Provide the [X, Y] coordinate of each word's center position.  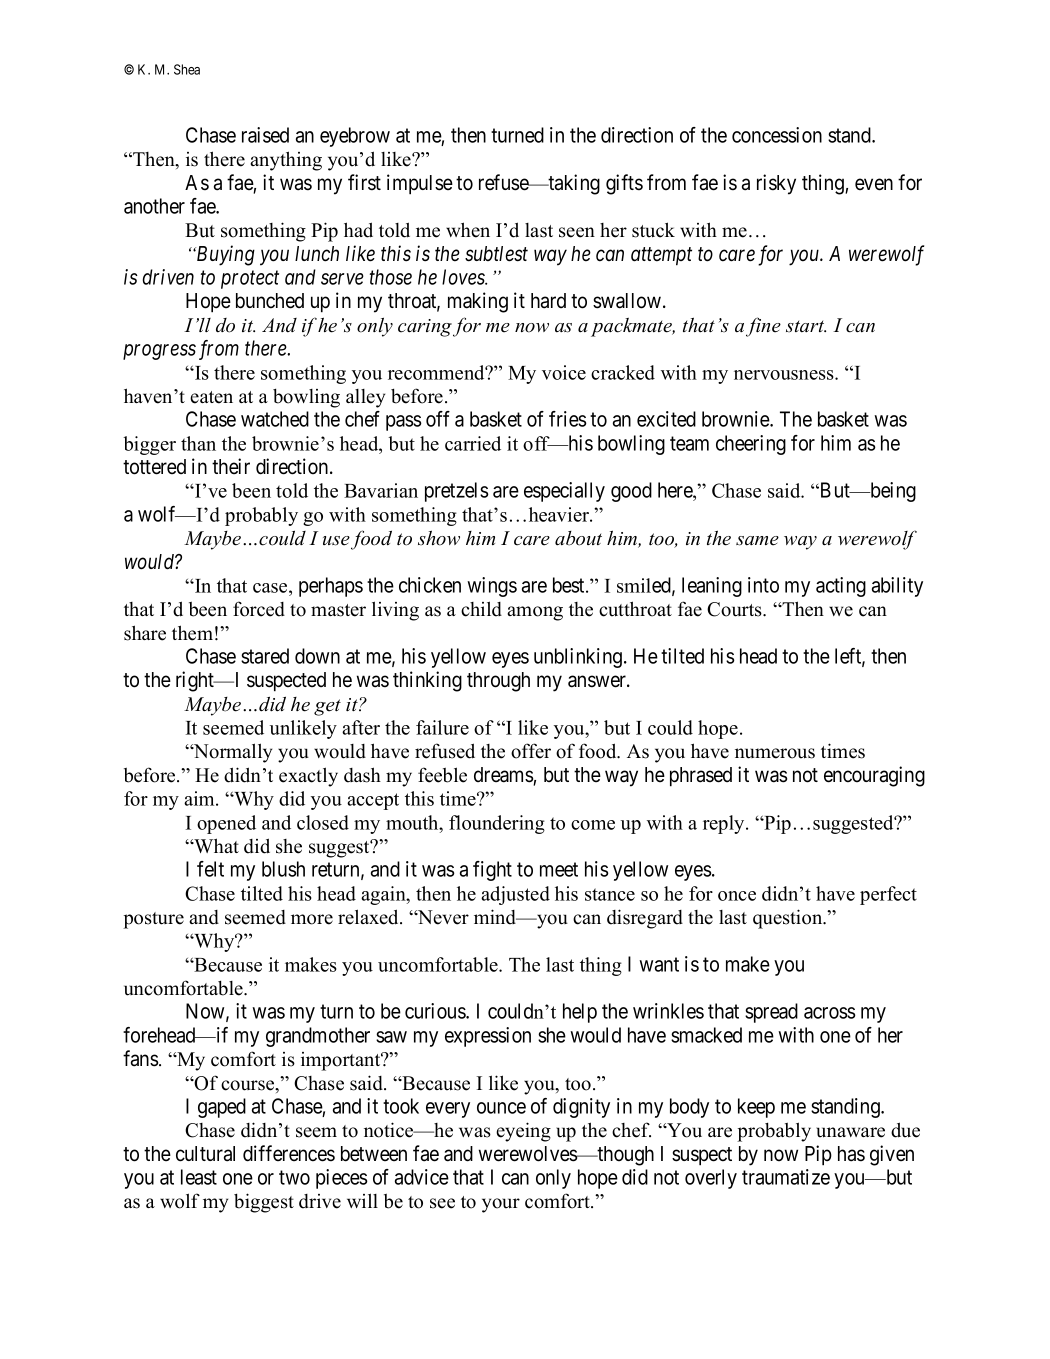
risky [776, 184]
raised [265, 135]
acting [841, 587]
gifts [624, 184]
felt [210, 869]
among [535, 613]
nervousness [785, 375]
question [789, 919]
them [192, 633]
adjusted [515, 895]
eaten [211, 397]
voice [564, 372]
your [501, 1205]
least [199, 1177]
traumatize [786, 1177]
